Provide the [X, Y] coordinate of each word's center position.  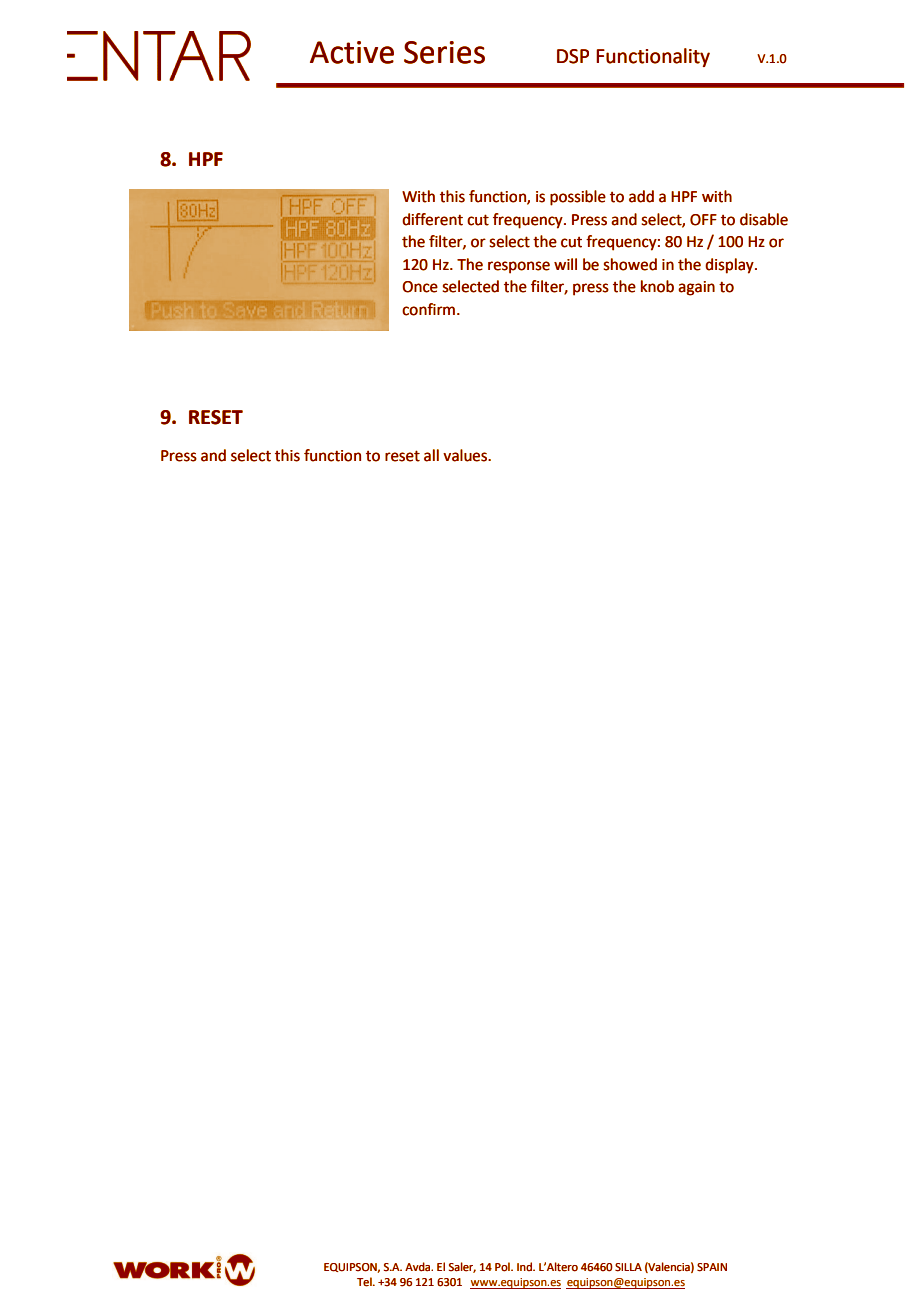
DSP [573, 56]
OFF [703, 220]
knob [657, 286]
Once [420, 287]
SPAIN [712, 1267]
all [431, 455]
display [730, 266]
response [519, 267]
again [696, 288]
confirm [428, 309]
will [565, 264]
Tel [365, 1282]
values [466, 455]
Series [444, 52]
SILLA [628, 1267]
